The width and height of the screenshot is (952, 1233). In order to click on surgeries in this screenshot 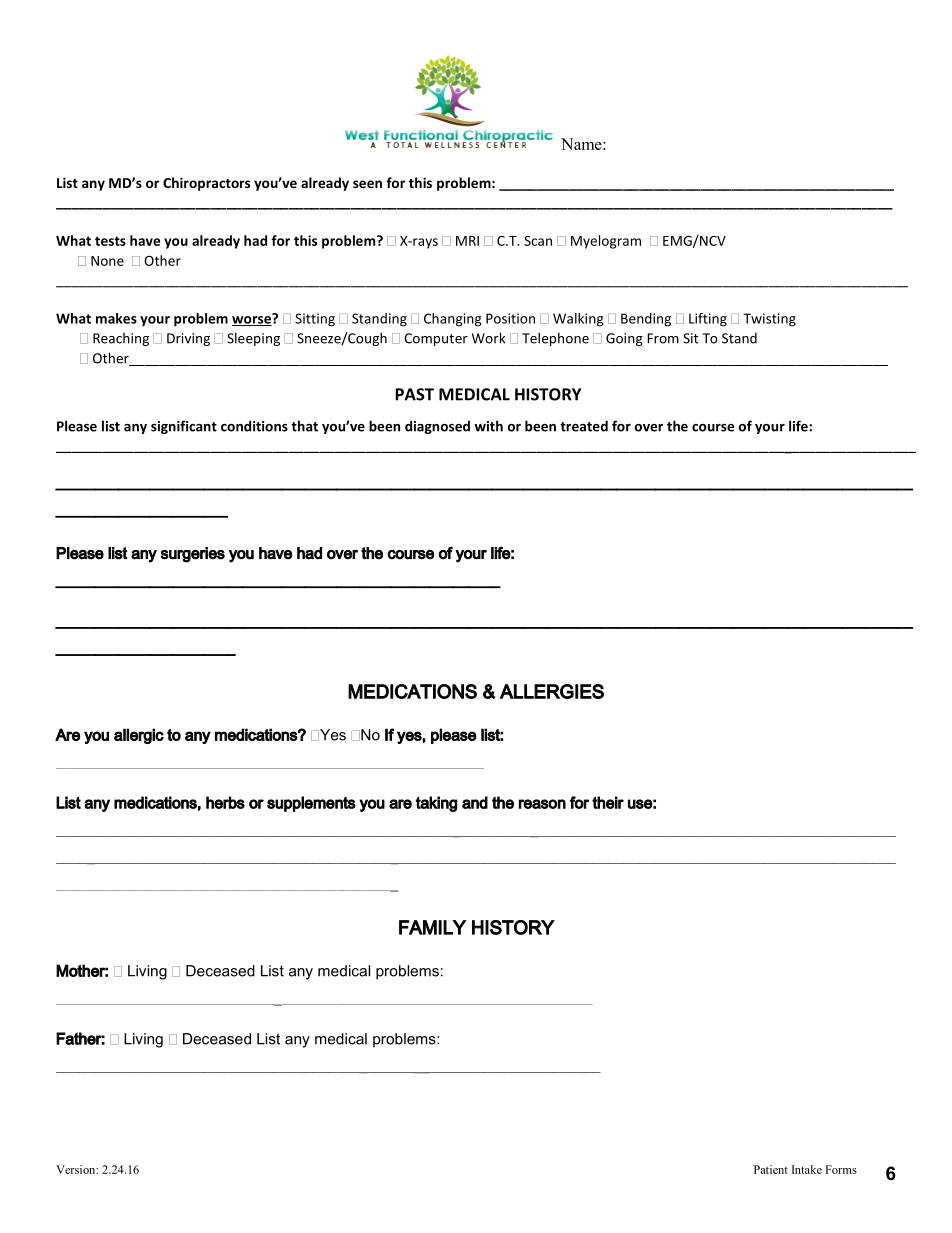, I will do `click(193, 555)`.
